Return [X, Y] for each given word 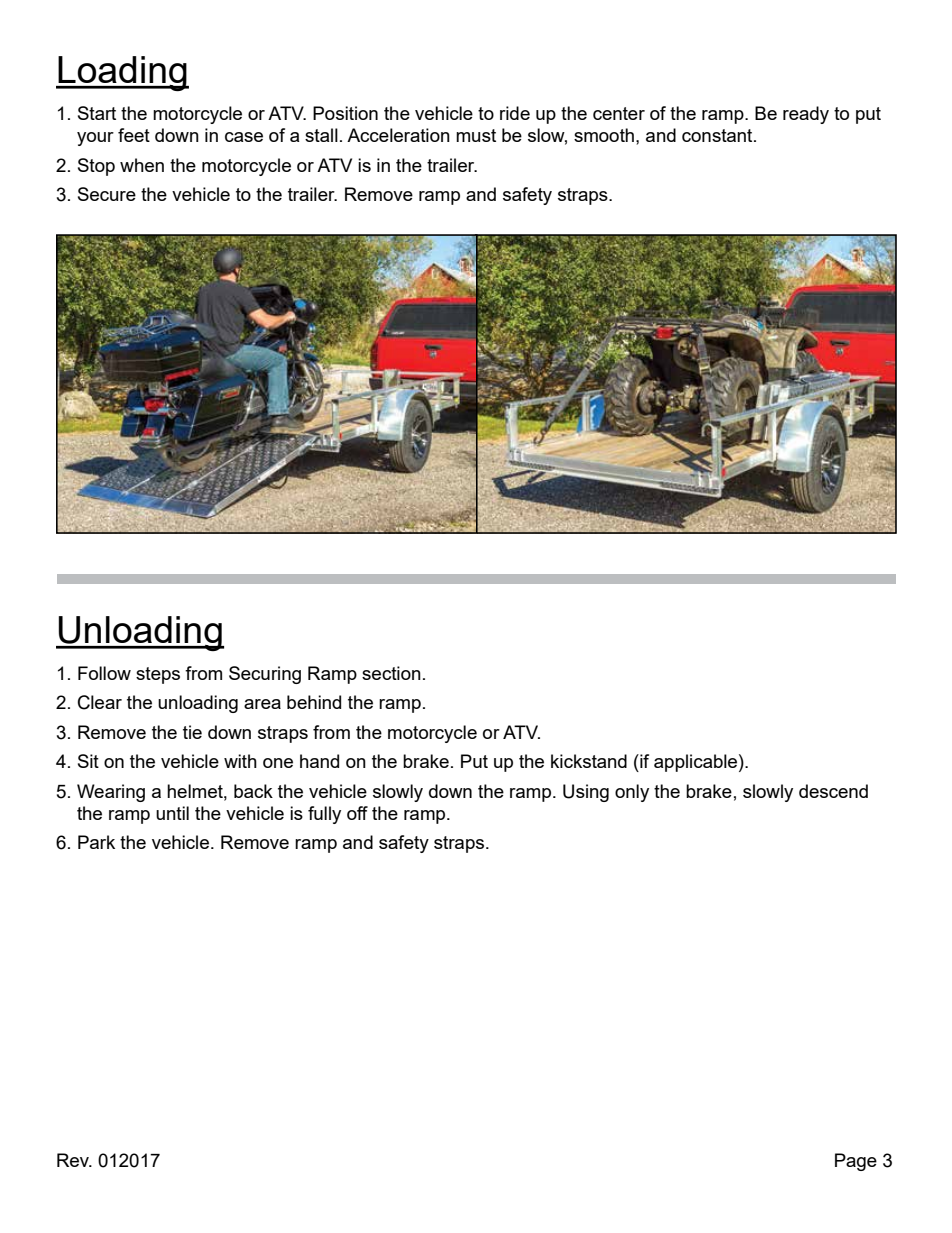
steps [158, 675]
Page [856, 1162]
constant [718, 135]
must [476, 135]
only [632, 793]
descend [833, 791]
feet [134, 135]
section [391, 673]
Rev [74, 1160]
